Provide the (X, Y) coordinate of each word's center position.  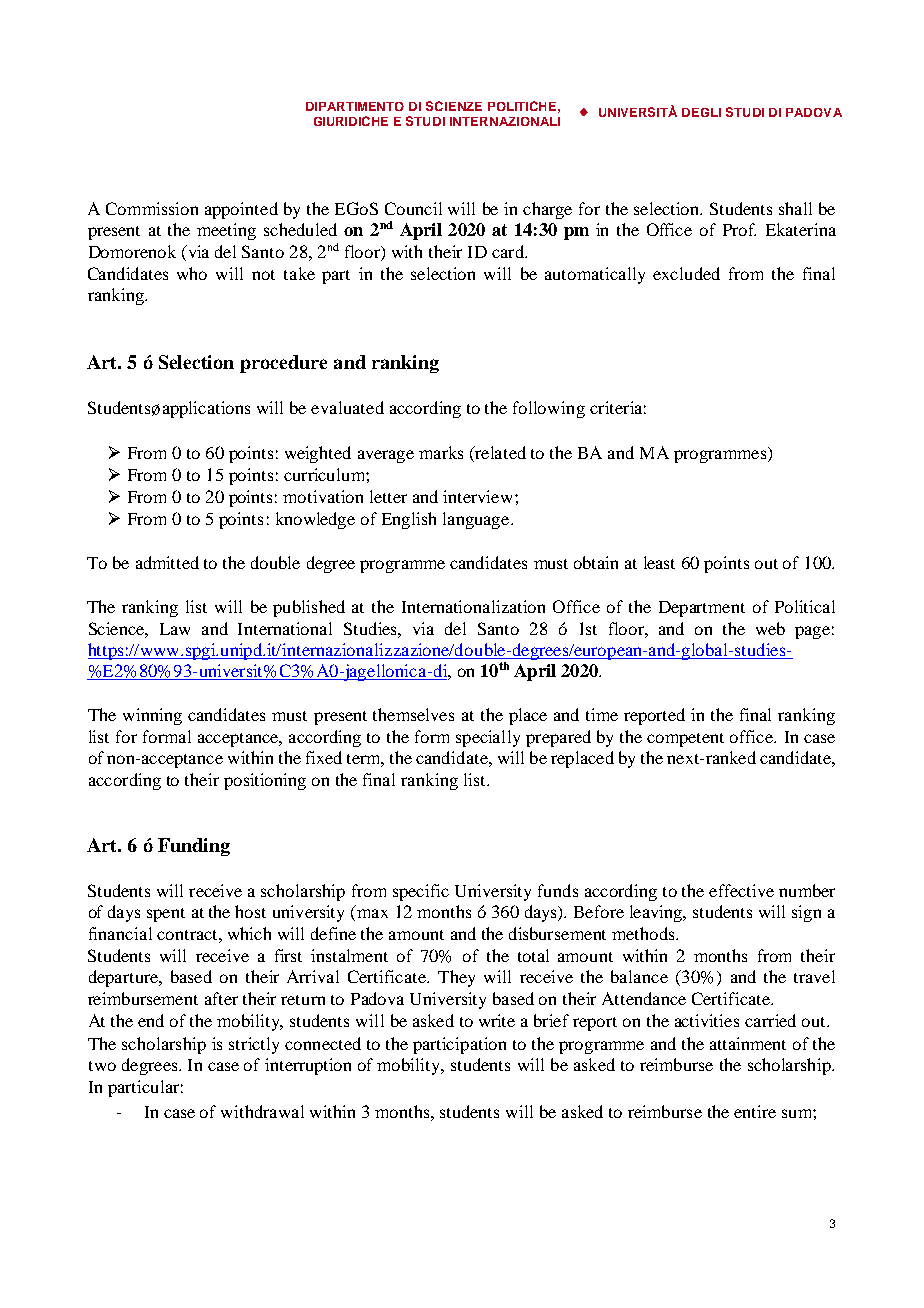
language (477, 520)
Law (175, 629)
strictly (254, 1045)
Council (413, 208)
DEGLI (701, 112)
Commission (152, 208)
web (770, 628)
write (497, 1020)
